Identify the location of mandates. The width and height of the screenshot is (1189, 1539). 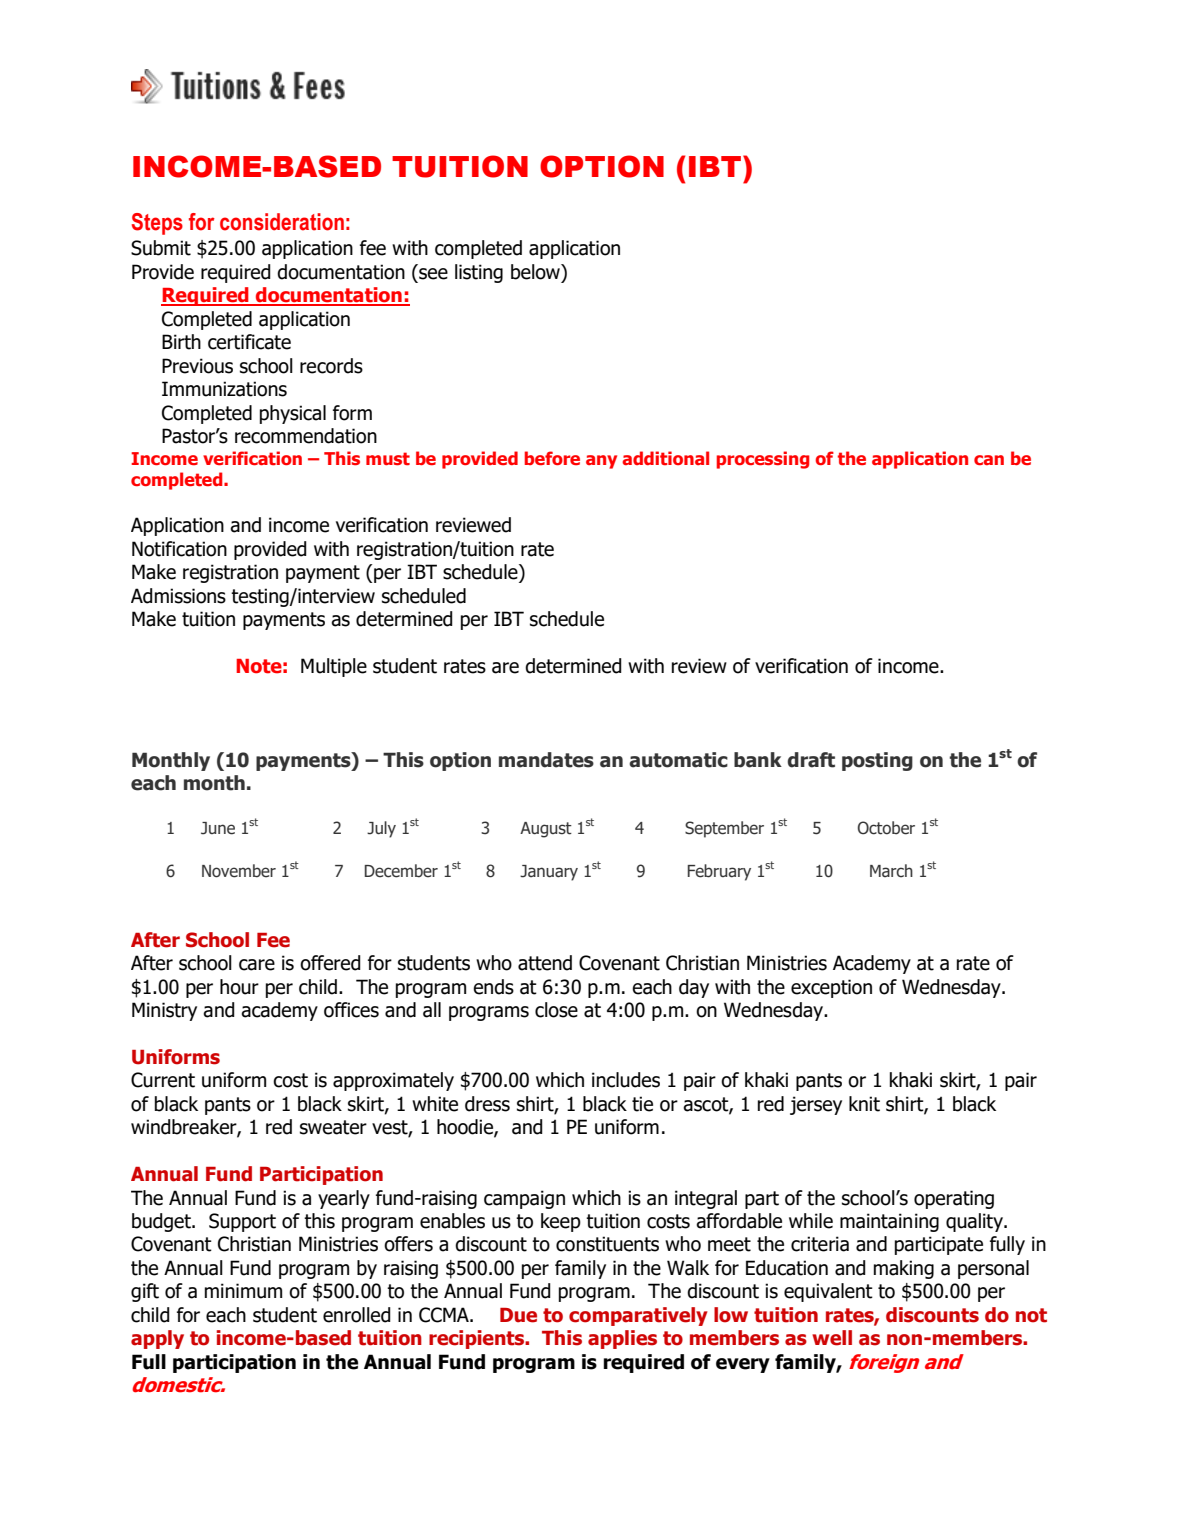
(546, 760).
